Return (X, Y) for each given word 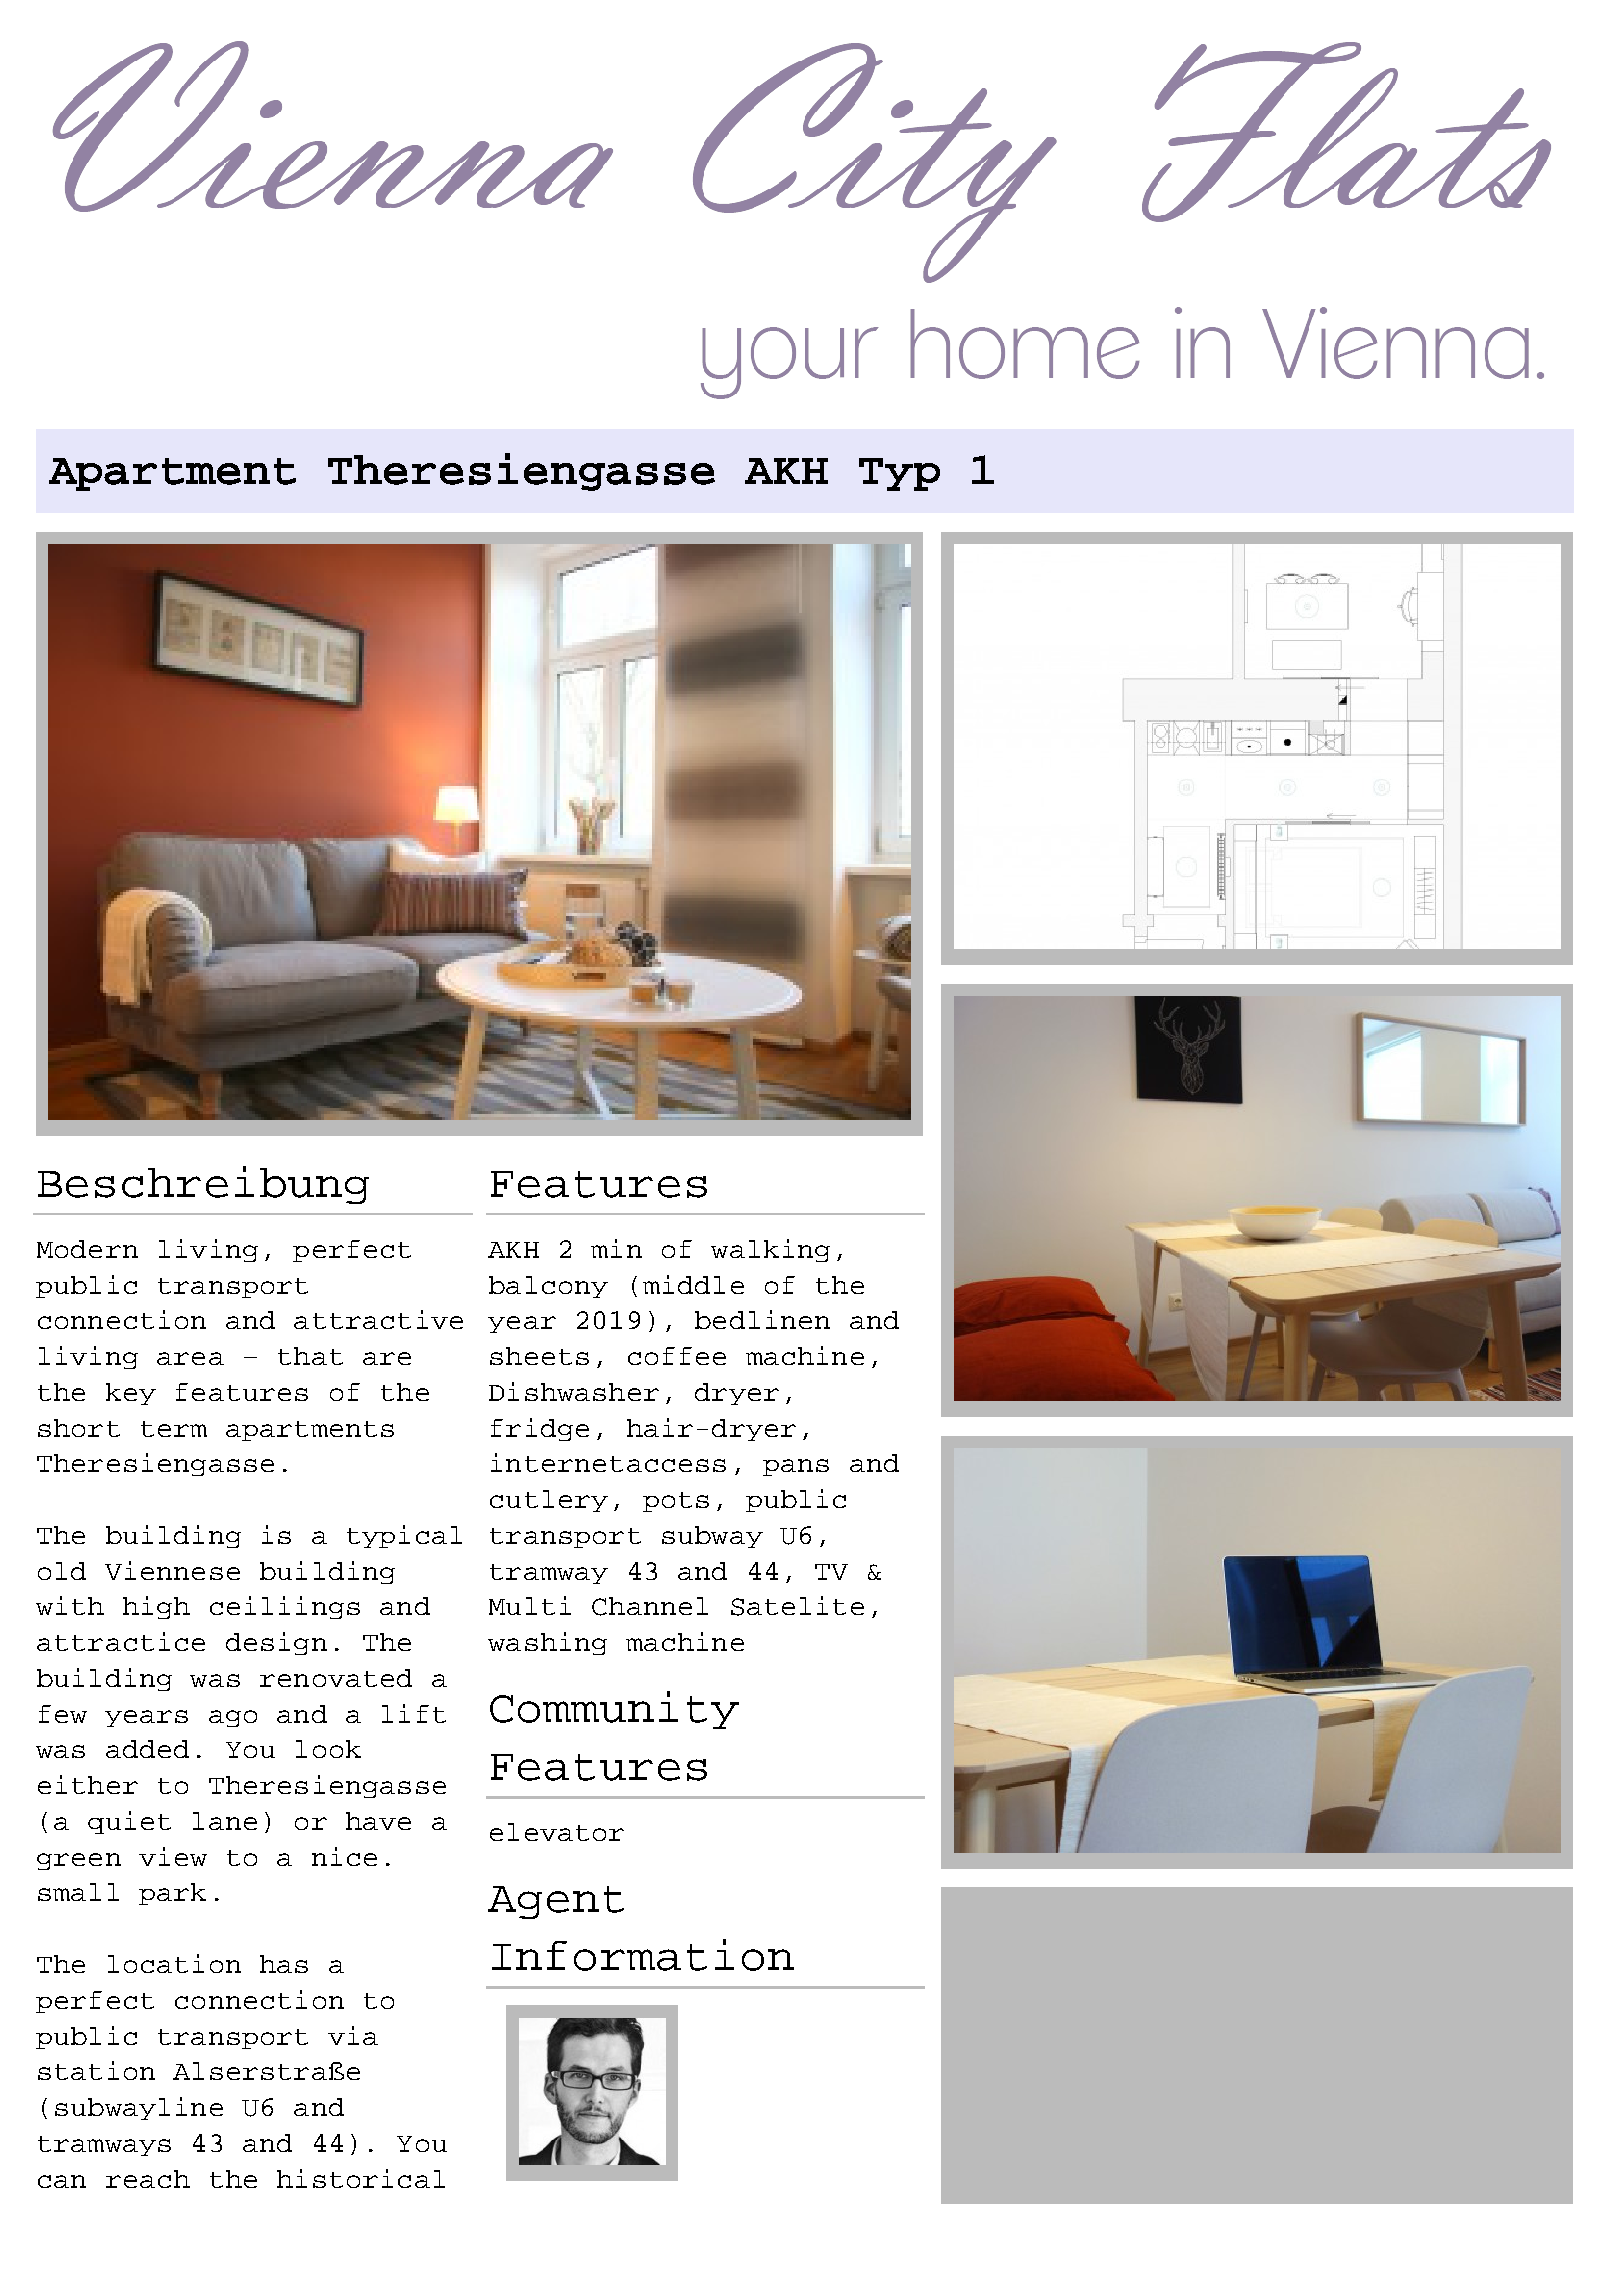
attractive (378, 1319)
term (174, 1429)
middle (693, 1284)
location (174, 1963)
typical (404, 1536)
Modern (87, 1249)
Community (614, 1710)
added (147, 1749)
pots (676, 1502)
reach (148, 2179)
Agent (556, 1902)
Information (643, 1955)
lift (414, 1713)
